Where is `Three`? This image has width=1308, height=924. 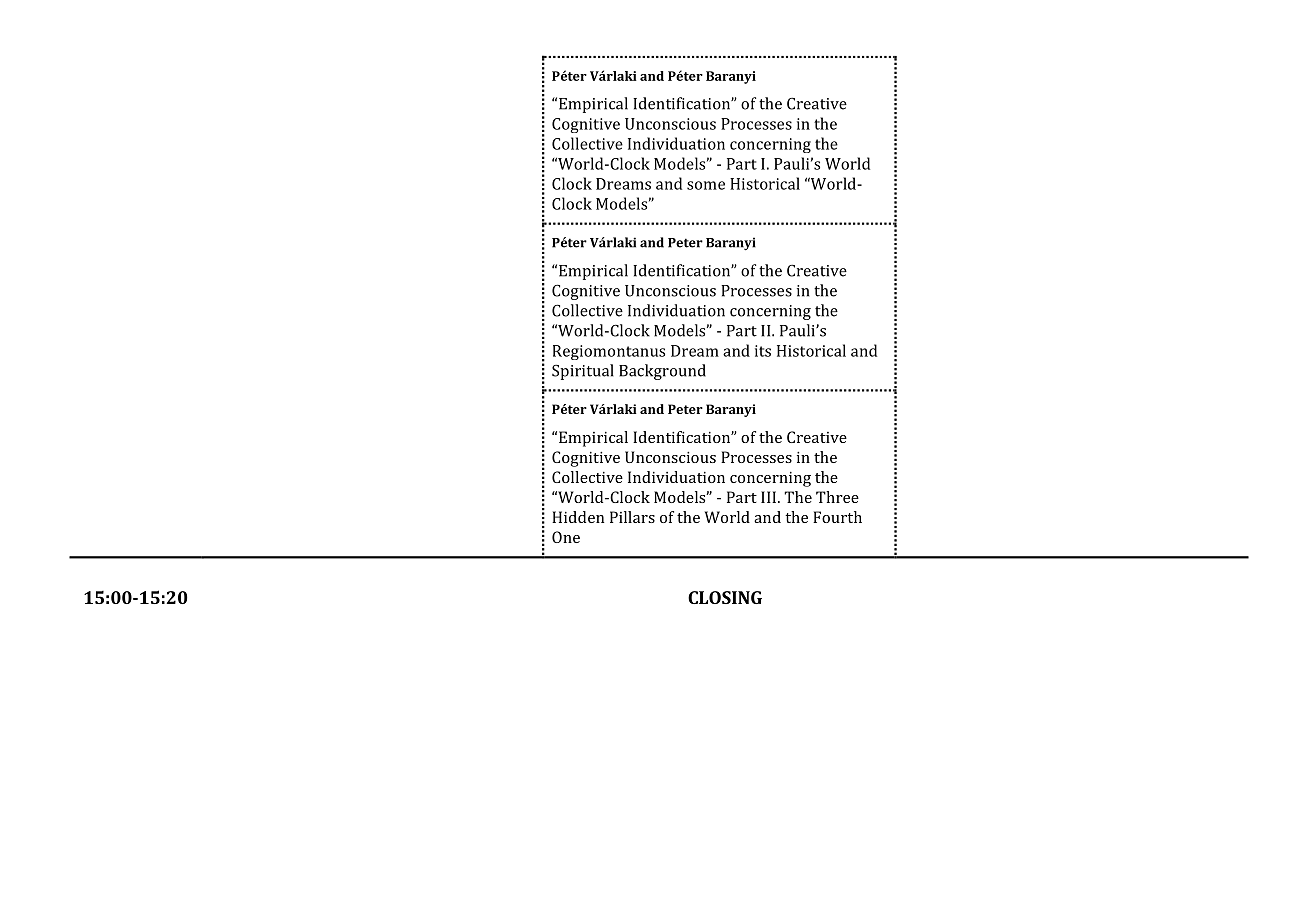
Three is located at coordinates (837, 497).
